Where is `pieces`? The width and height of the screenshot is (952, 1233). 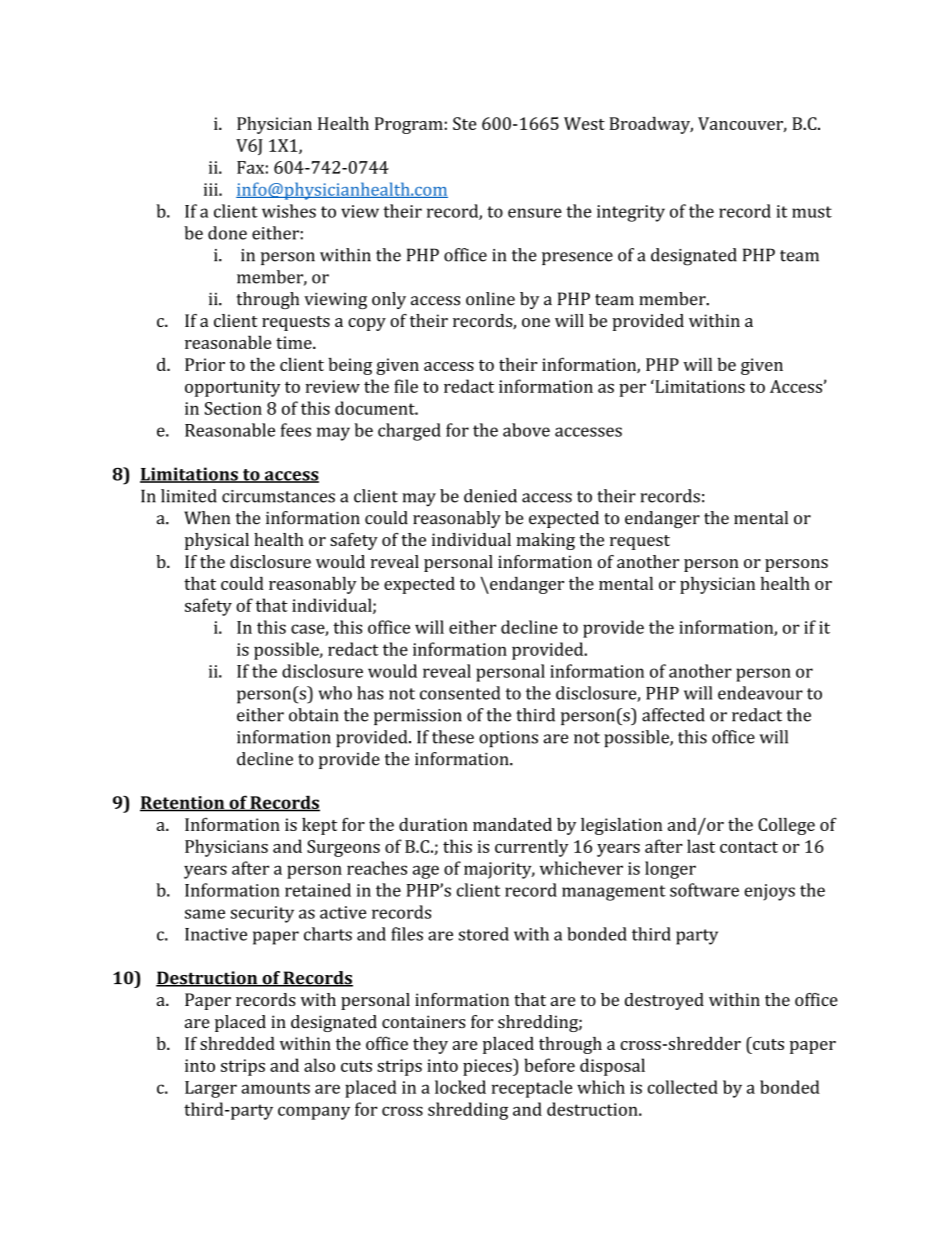 pieces is located at coordinates (488, 1067).
